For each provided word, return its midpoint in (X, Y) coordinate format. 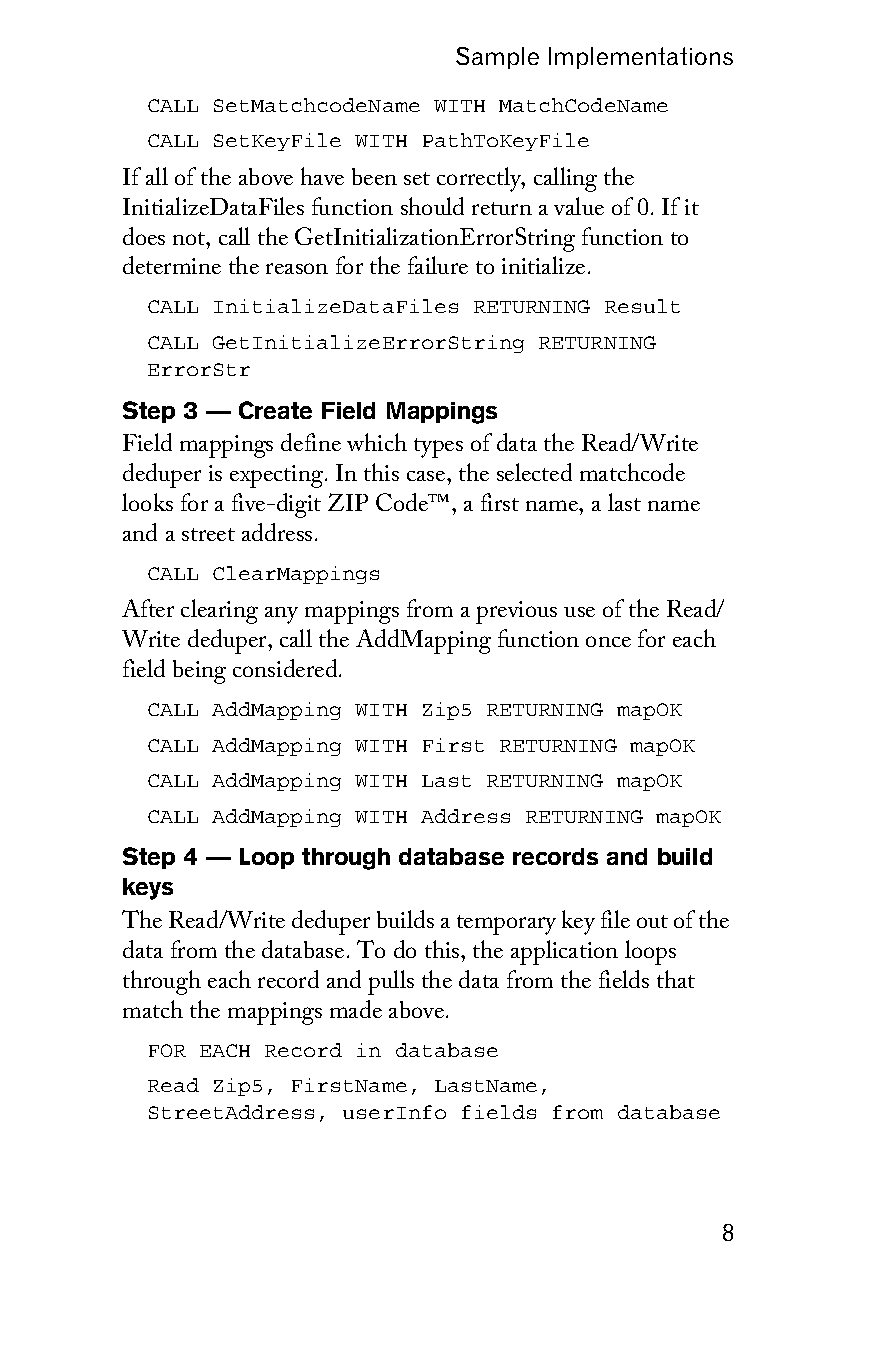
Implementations (641, 58)
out (652, 921)
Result (642, 306)
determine (172, 265)
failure (438, 265)
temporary (506, 925)
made (356, 1009)
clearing (219, 611)
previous (516, 612)
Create (275, 410)
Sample (497, 58)
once (608, 641)
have (322, 176)
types (438, 448)
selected (534, 472)
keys (148, 889)
